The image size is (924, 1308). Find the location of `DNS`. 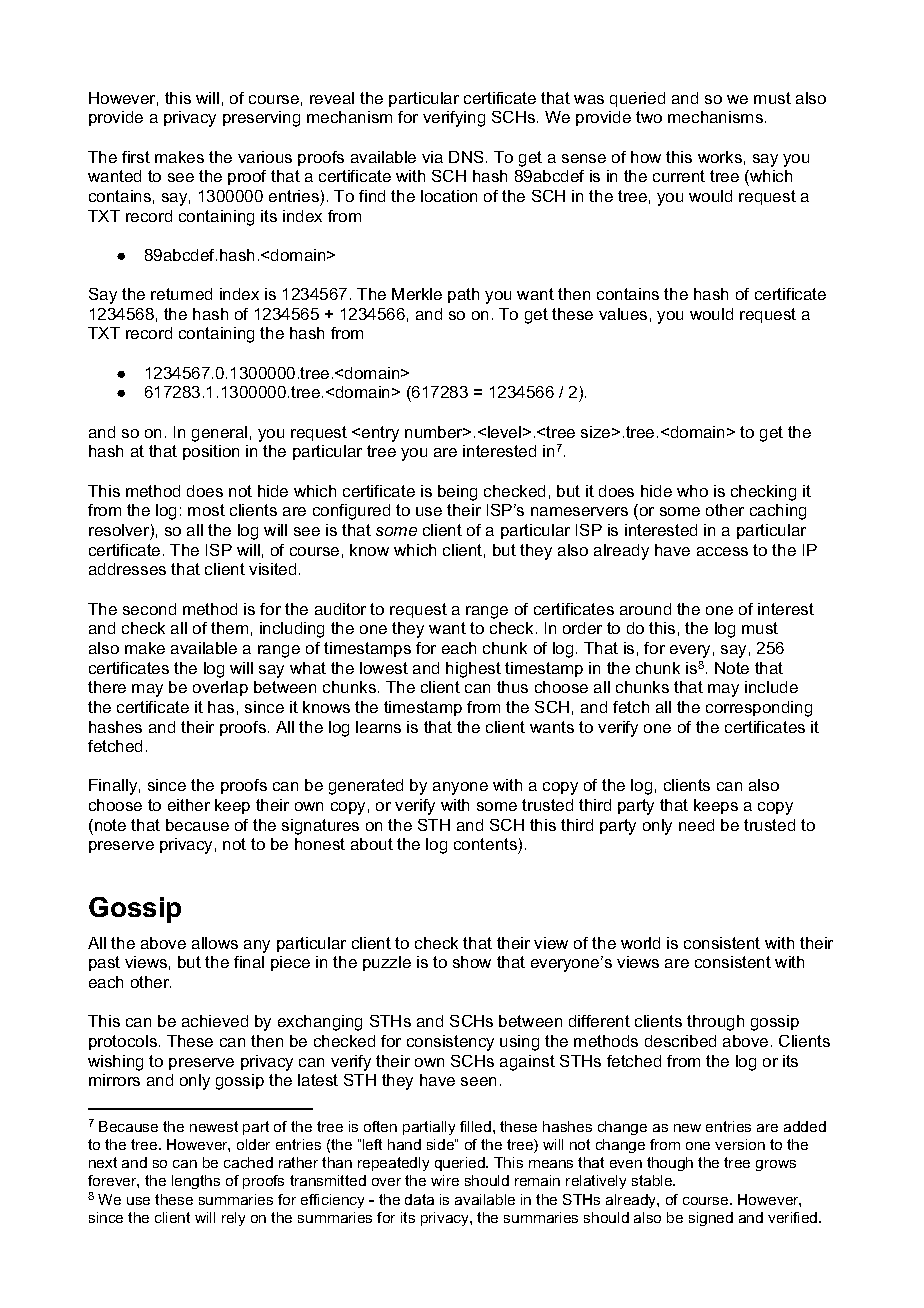

DNS is located at coordinates (466, 157).
